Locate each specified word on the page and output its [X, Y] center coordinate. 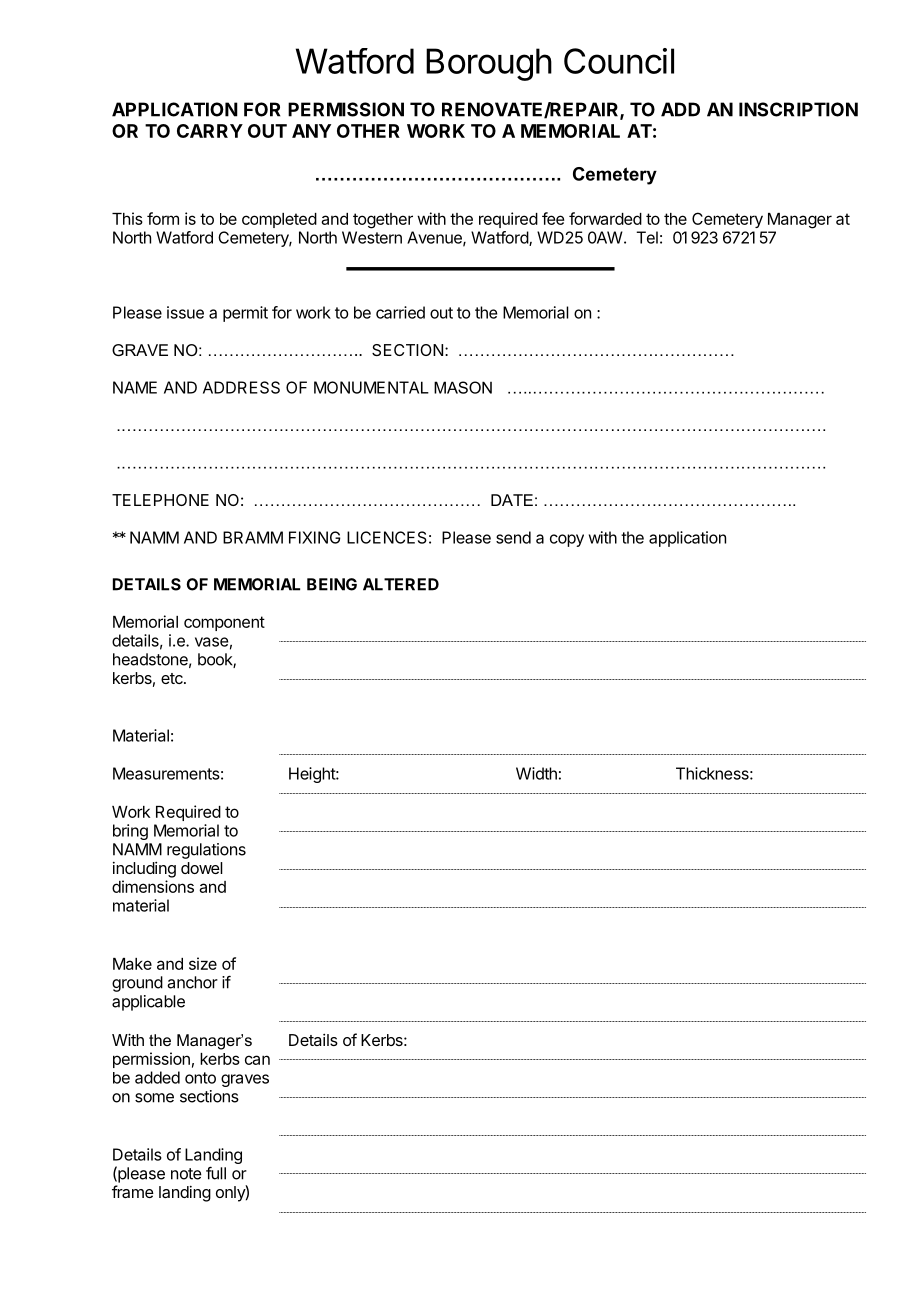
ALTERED [401, 584]
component [224, 623]
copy [567, 540]
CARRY [210, 131]
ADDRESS [241, 387]
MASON [463, 387]
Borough [489, 64]
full [216, 1173]
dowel [202, 868]
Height [313, 775]
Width [536, 773]
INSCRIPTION [798, 109]
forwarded [605, 218]
